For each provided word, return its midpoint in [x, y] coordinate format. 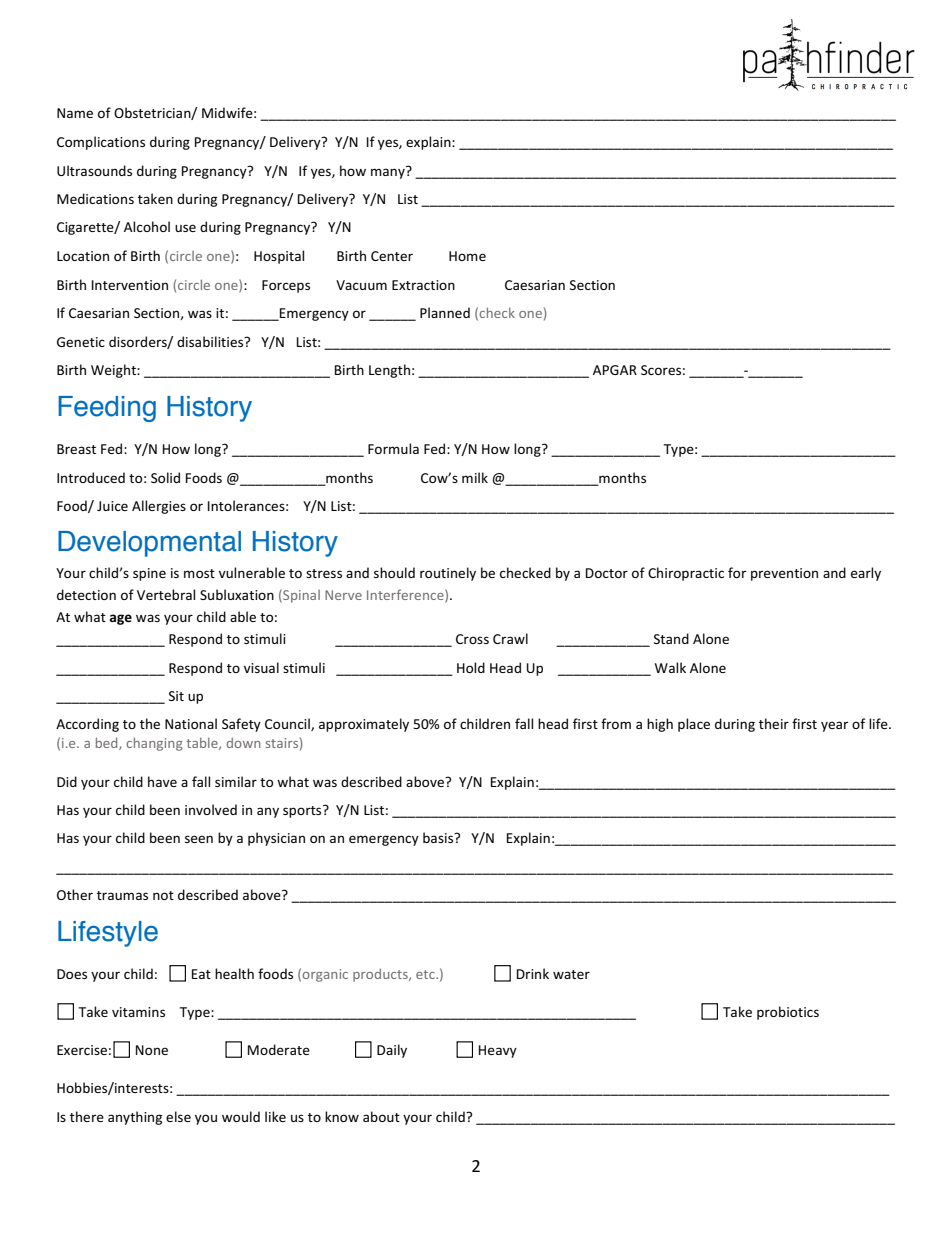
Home [467, 256]
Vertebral [166, 594]
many [389, 172]
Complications [101, 143]
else [178, 1116]
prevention [784, 574]
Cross [472, 639]
